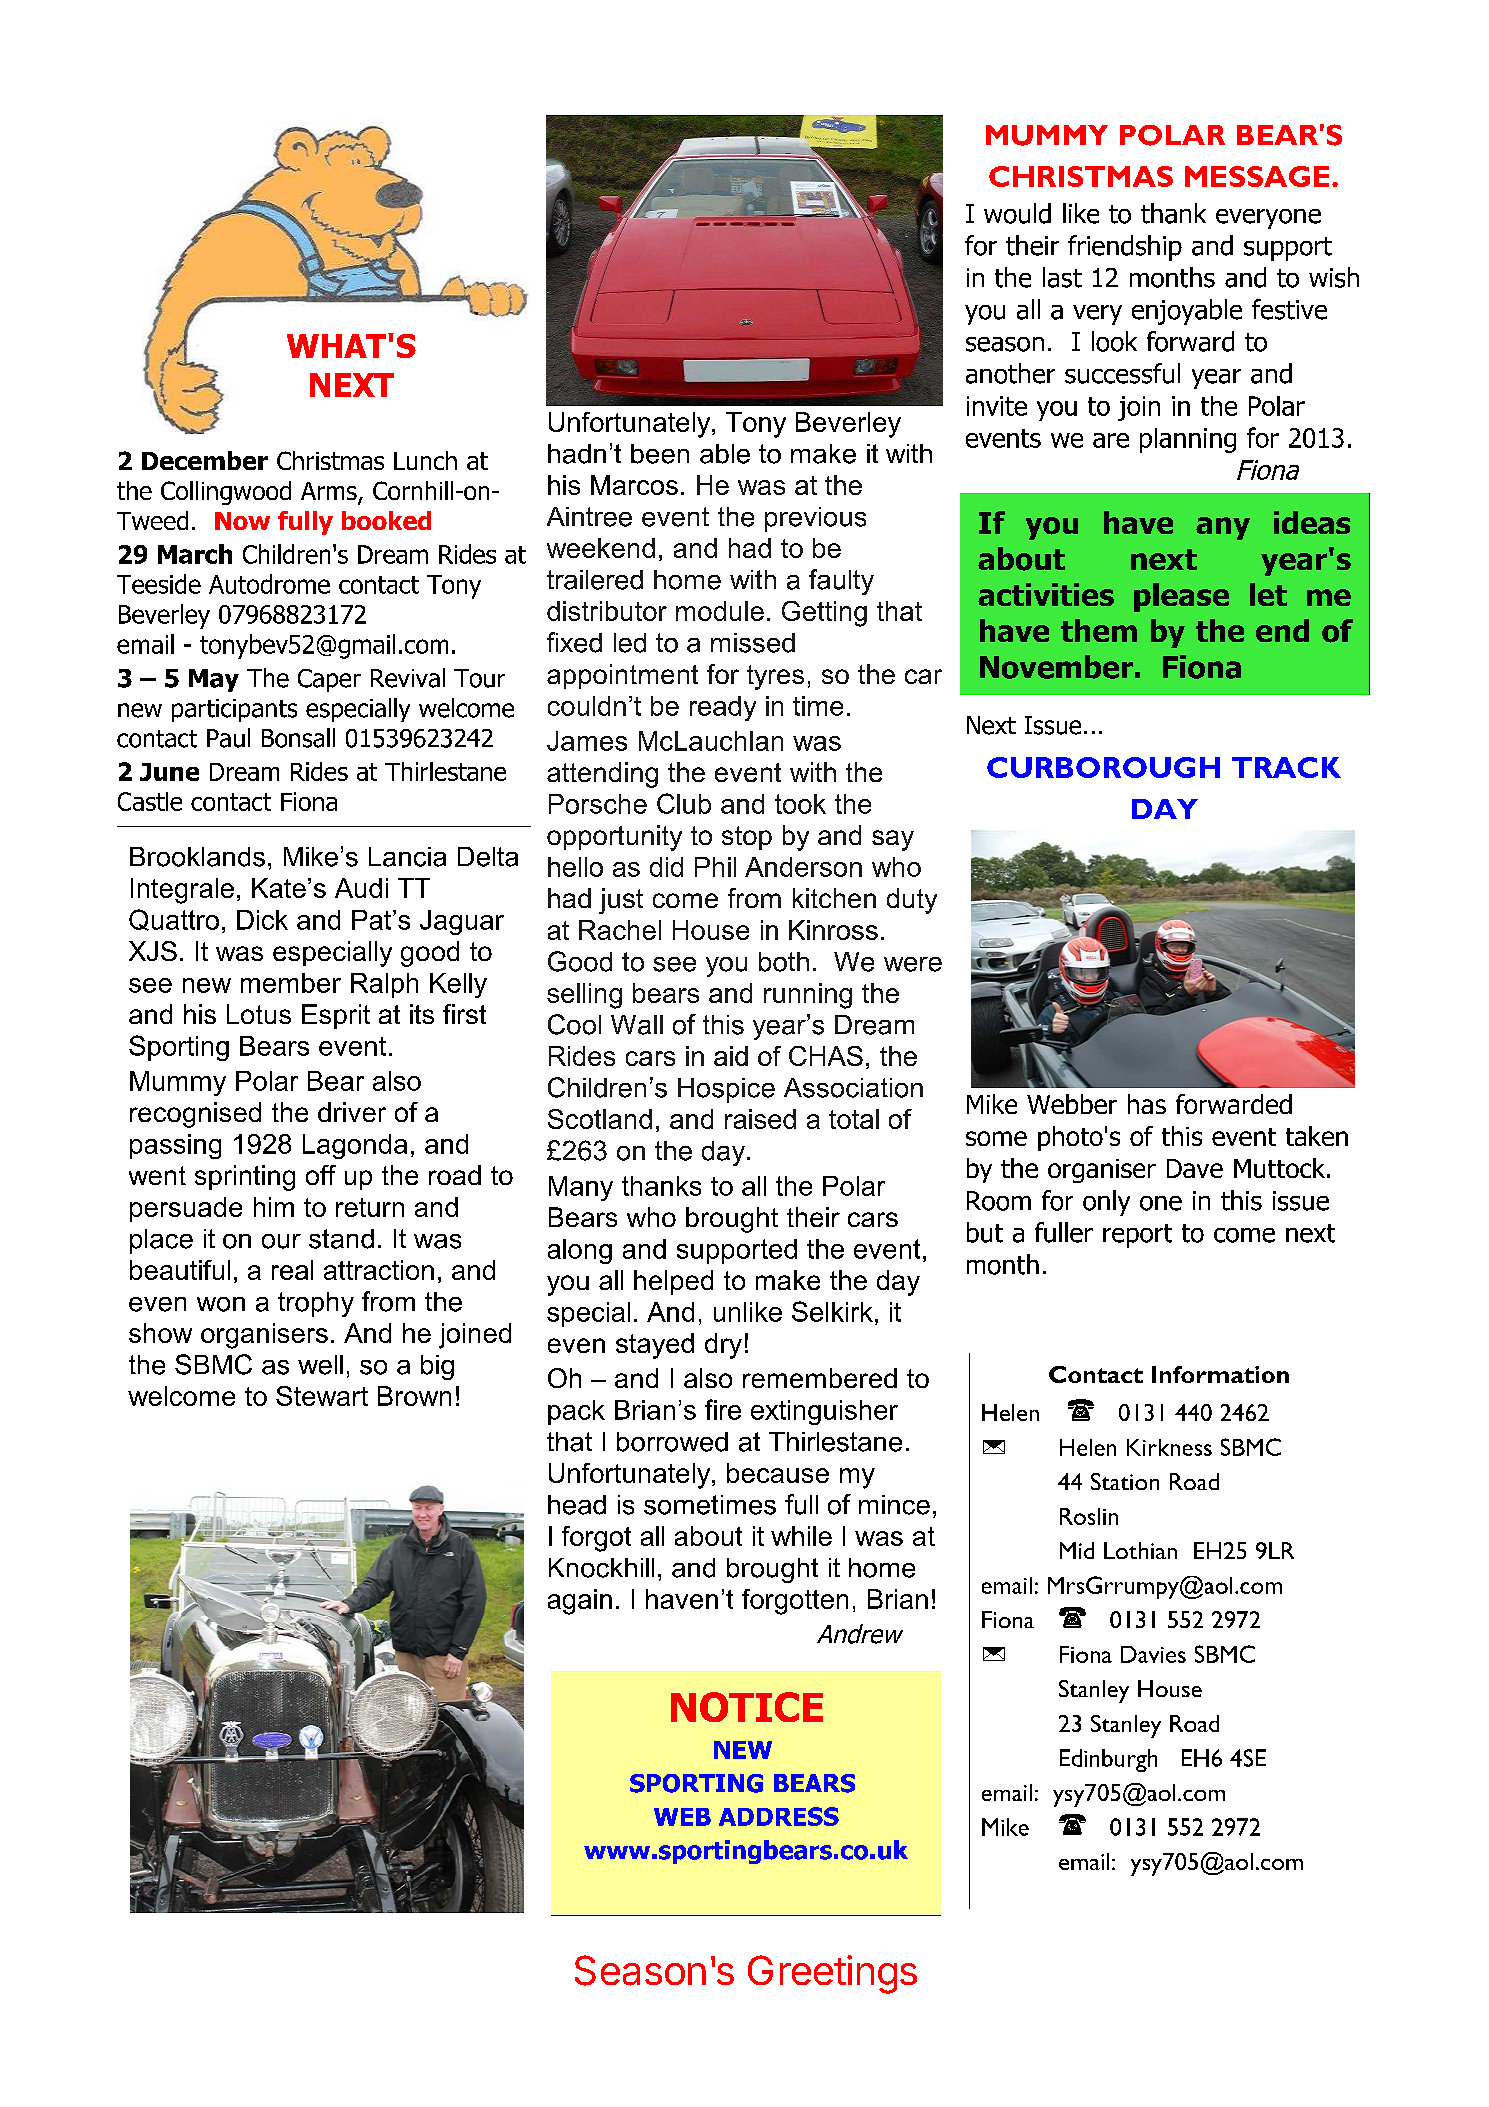 This screenshot has height=2107, width=1489. What do you see at coordinates (673, 1282) in the screenshot?
I see `helped` at bounding box center [673, 1282].
